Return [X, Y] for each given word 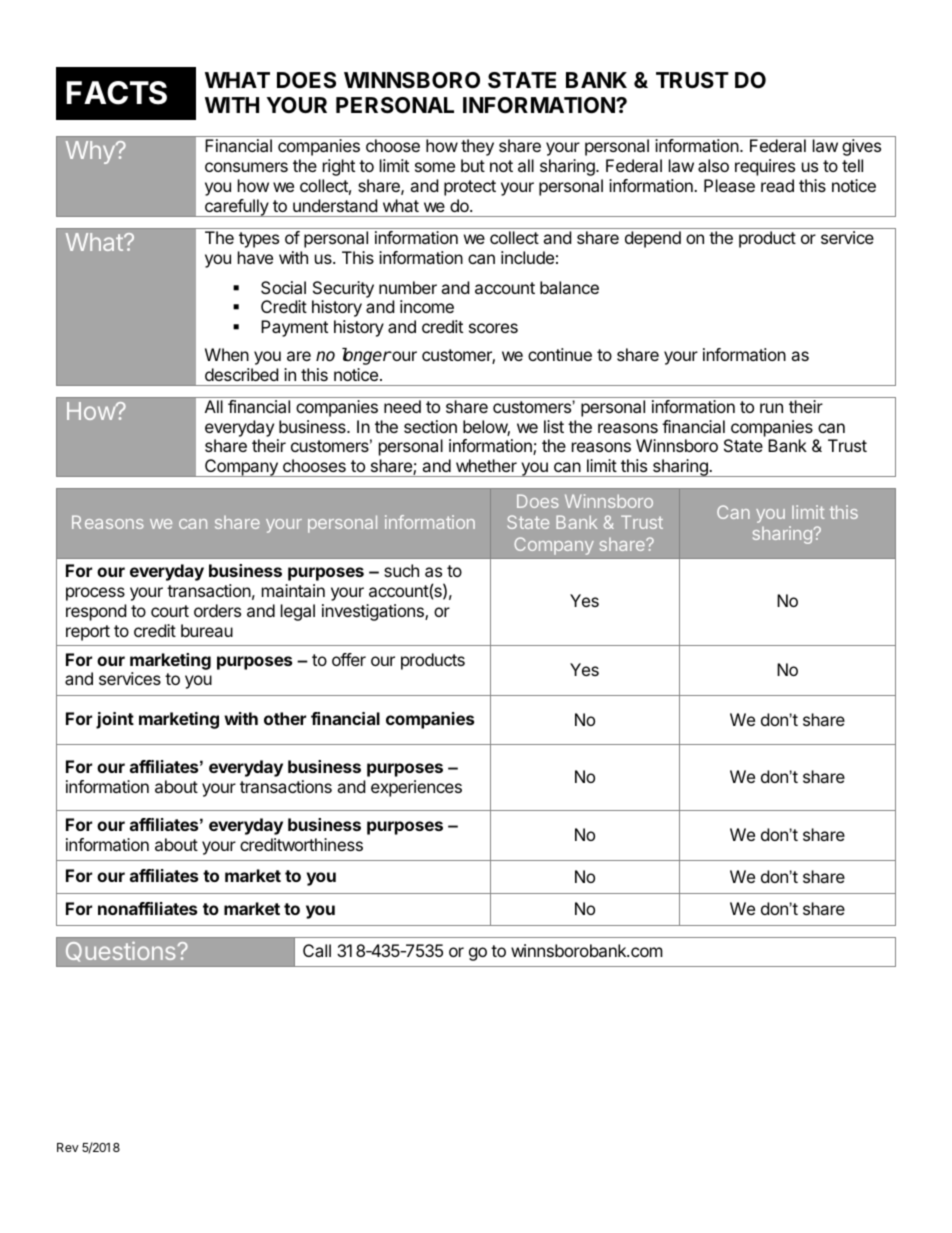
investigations [374, 612]
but [473, 165]
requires [765, 167]
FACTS [117, 93]
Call [317, 950]
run [771, 408]
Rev [68, 1147]
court [170, 611]
